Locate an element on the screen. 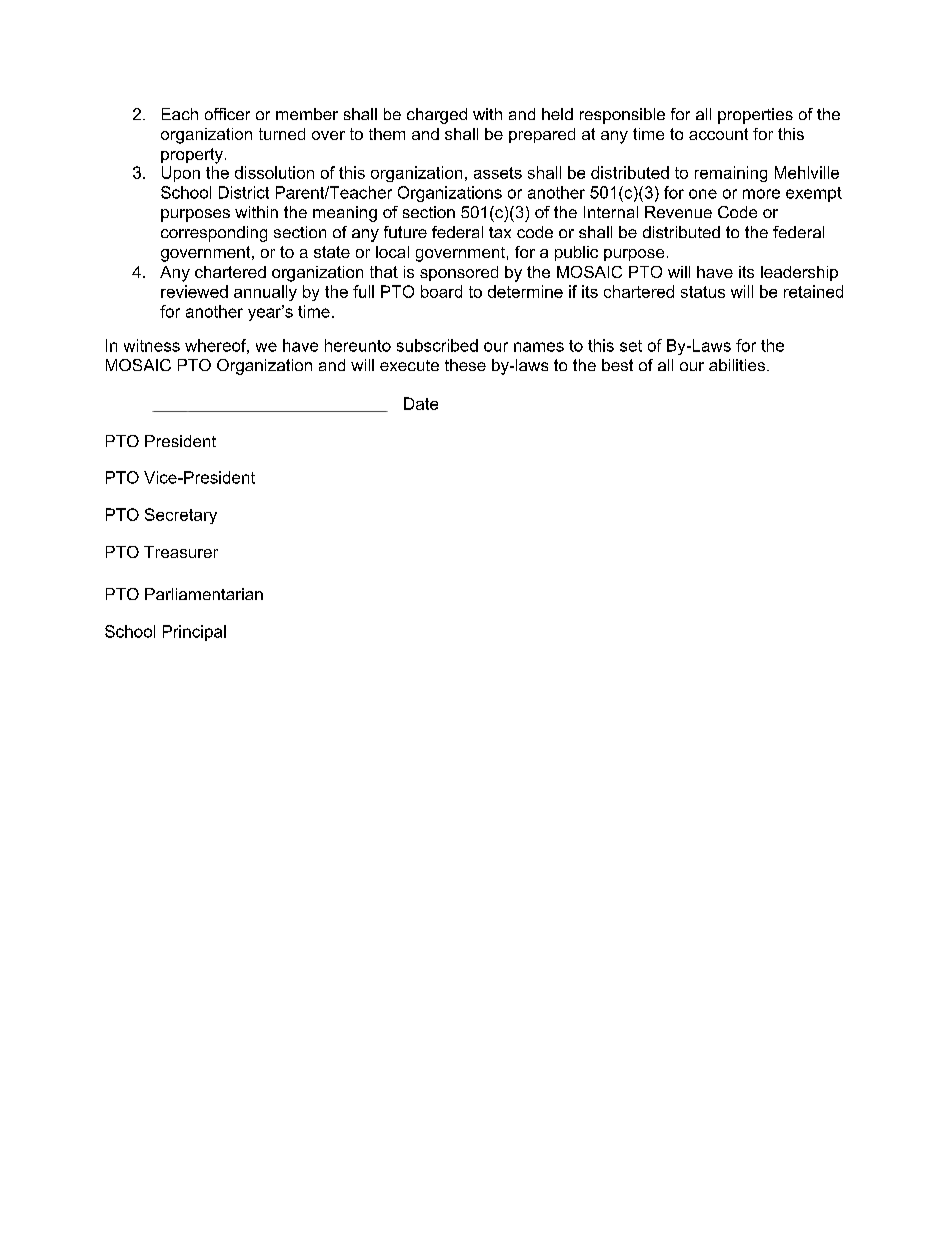  officer is located at coordinates (227, 114).
